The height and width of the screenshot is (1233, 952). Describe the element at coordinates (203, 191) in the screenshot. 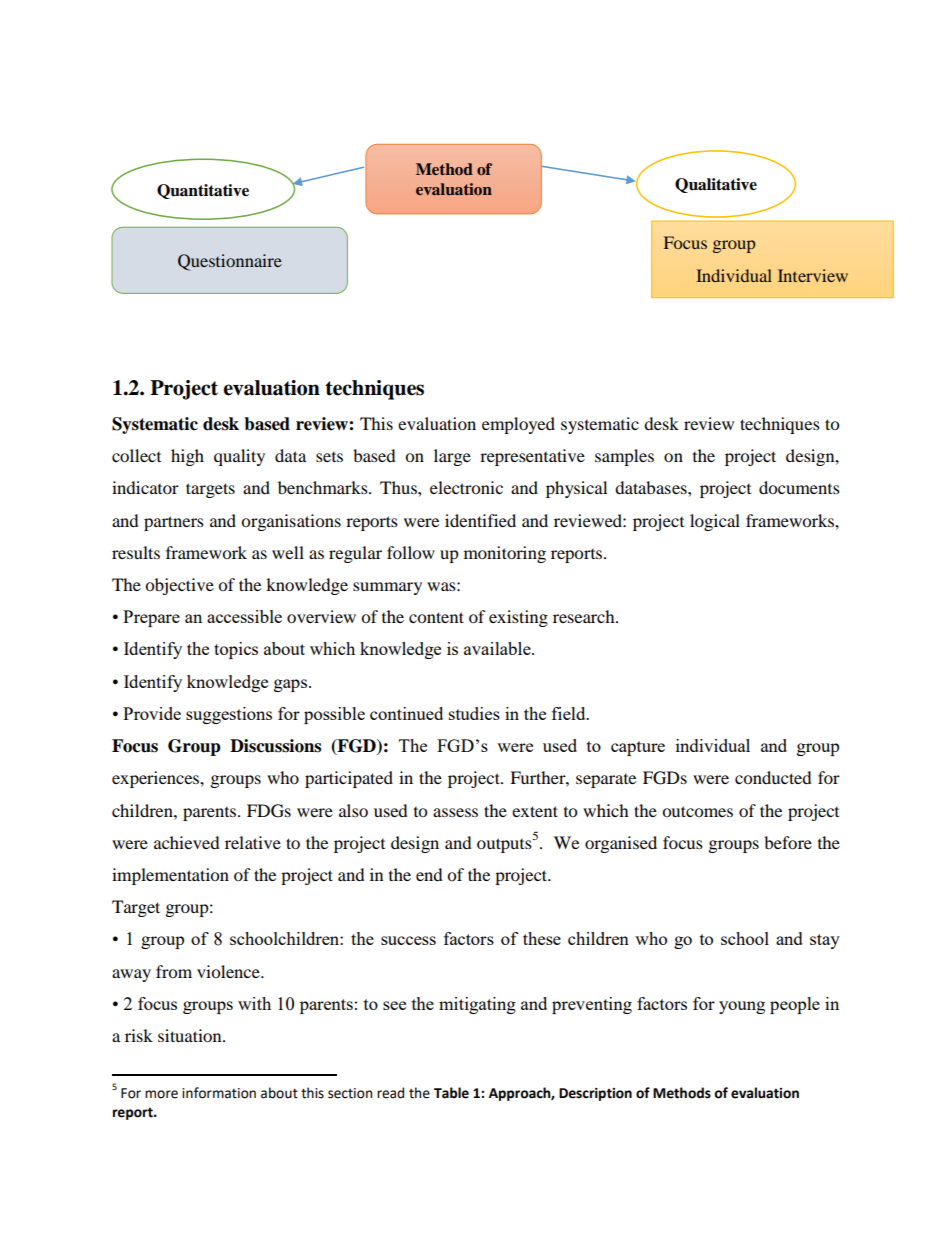

I see `Quantitative` at that location.
